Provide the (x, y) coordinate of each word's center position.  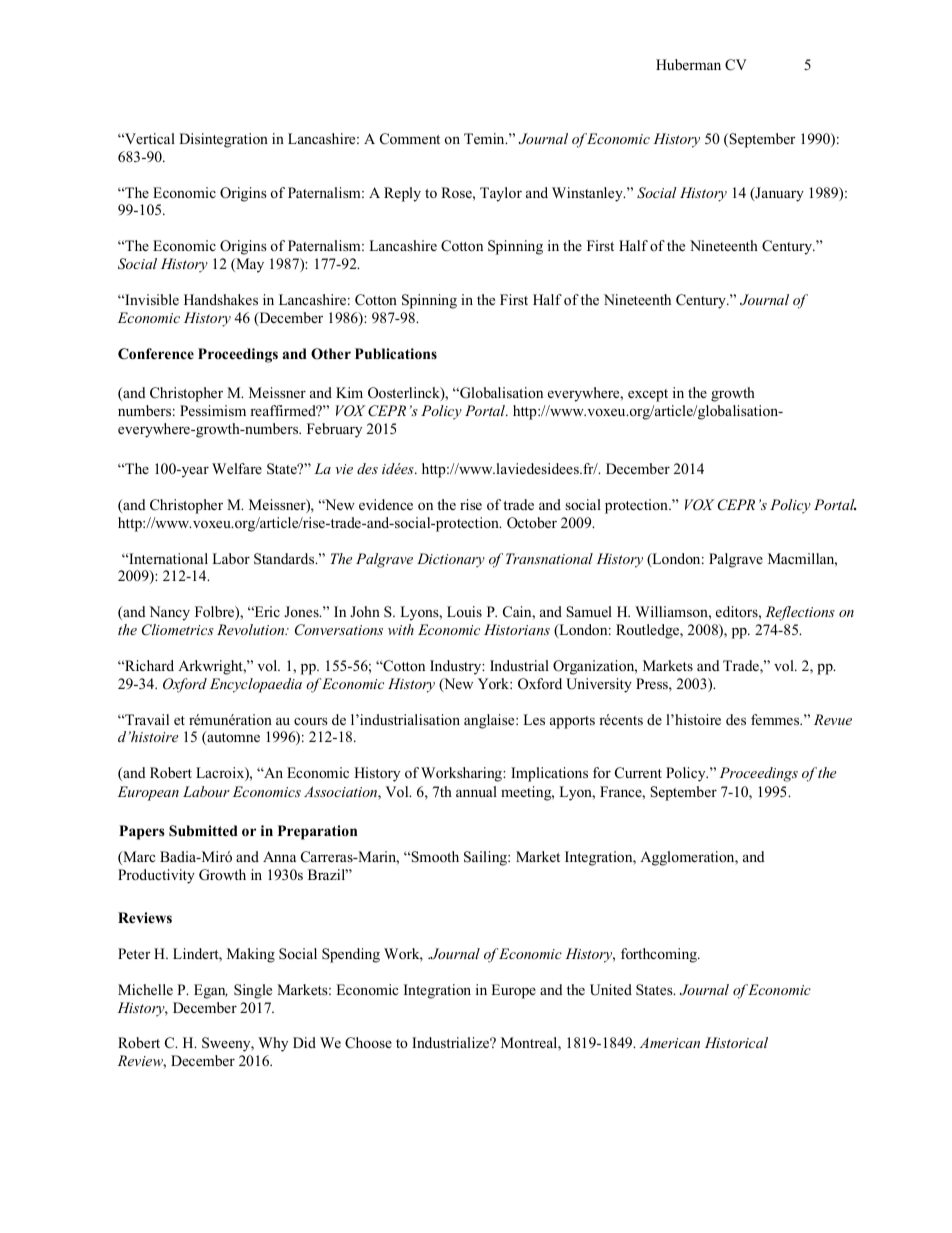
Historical (736, 1042)
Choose (368, 1043)
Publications (396, 354)
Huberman (688, 64)
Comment (410, 139)
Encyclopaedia (256, 685)
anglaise (490, 721)
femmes (776, 719)
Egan (211, 991)
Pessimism (213, 410)
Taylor (501, 194)
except (648, 395)
